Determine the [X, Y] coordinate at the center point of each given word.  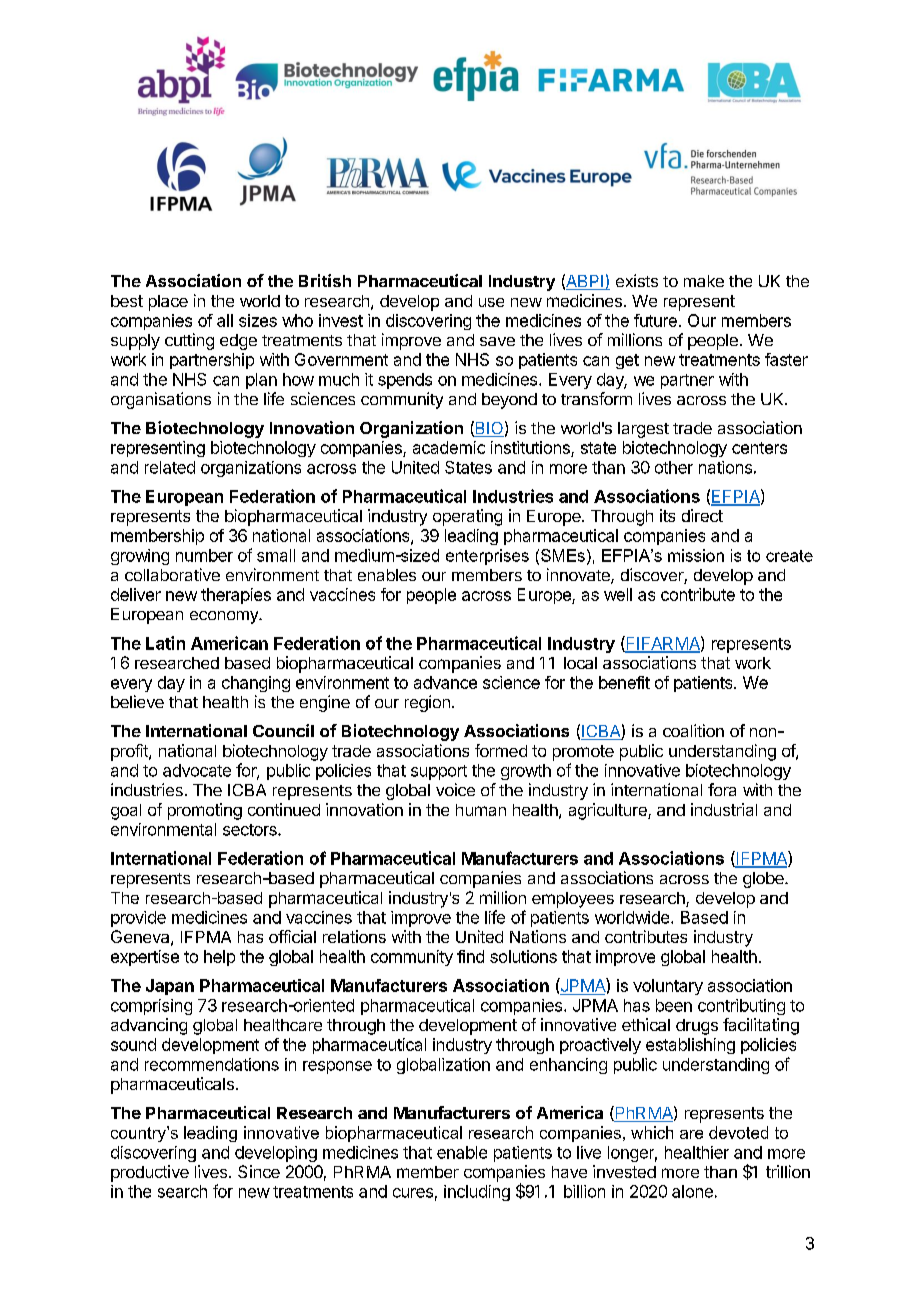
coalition [693, 730]
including [477, 1193]
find [470, 956]
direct [702, 515]
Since [259, 1171]
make [704, 281]
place [168, 303]
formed [501, 750]
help [219, 958]
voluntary [668, 987]
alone [692, 1191]
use [491, 302]
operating [467, 517]
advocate [197, 770]
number [204, 555]
